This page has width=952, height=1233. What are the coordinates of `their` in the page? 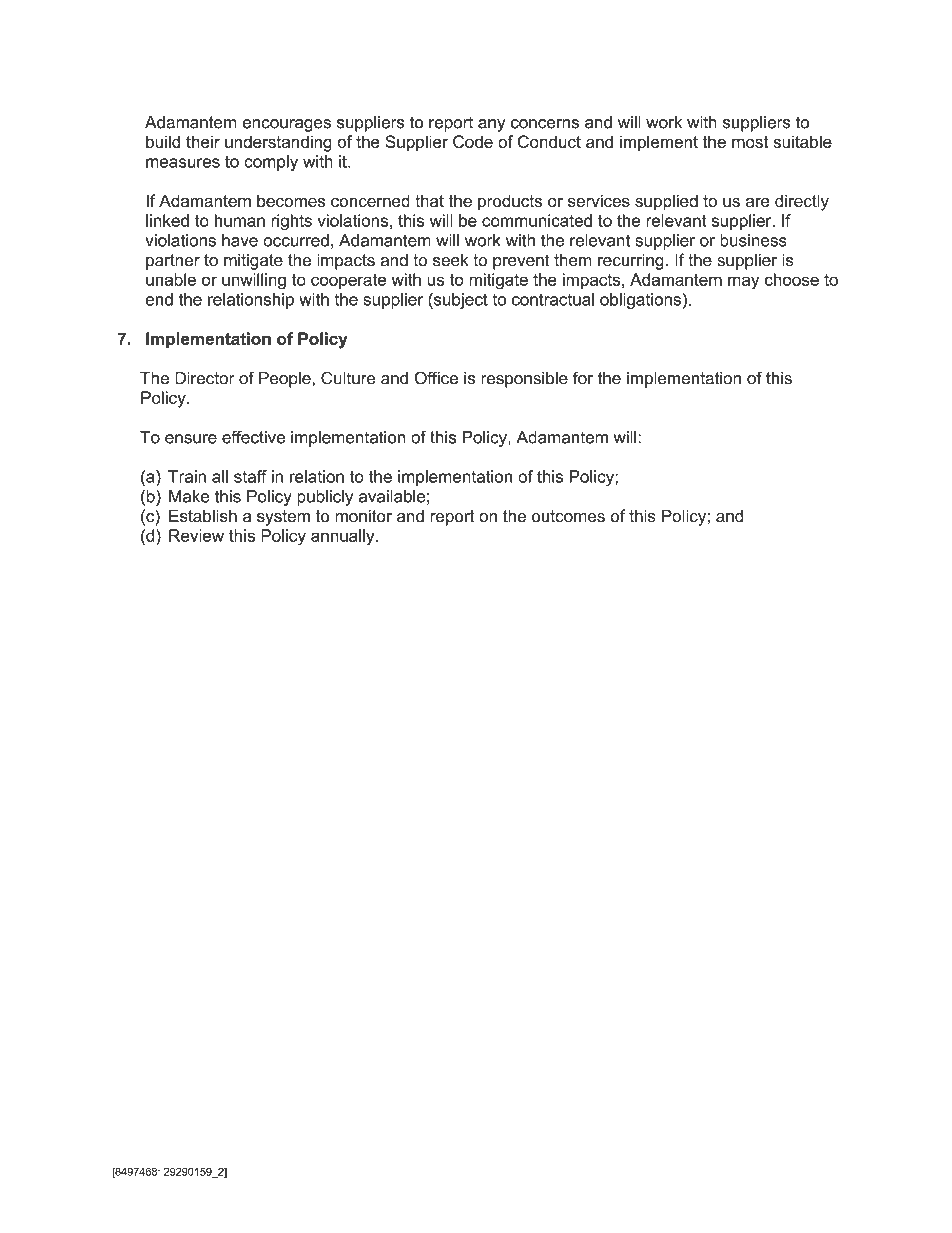 It's located at (203, 141).
